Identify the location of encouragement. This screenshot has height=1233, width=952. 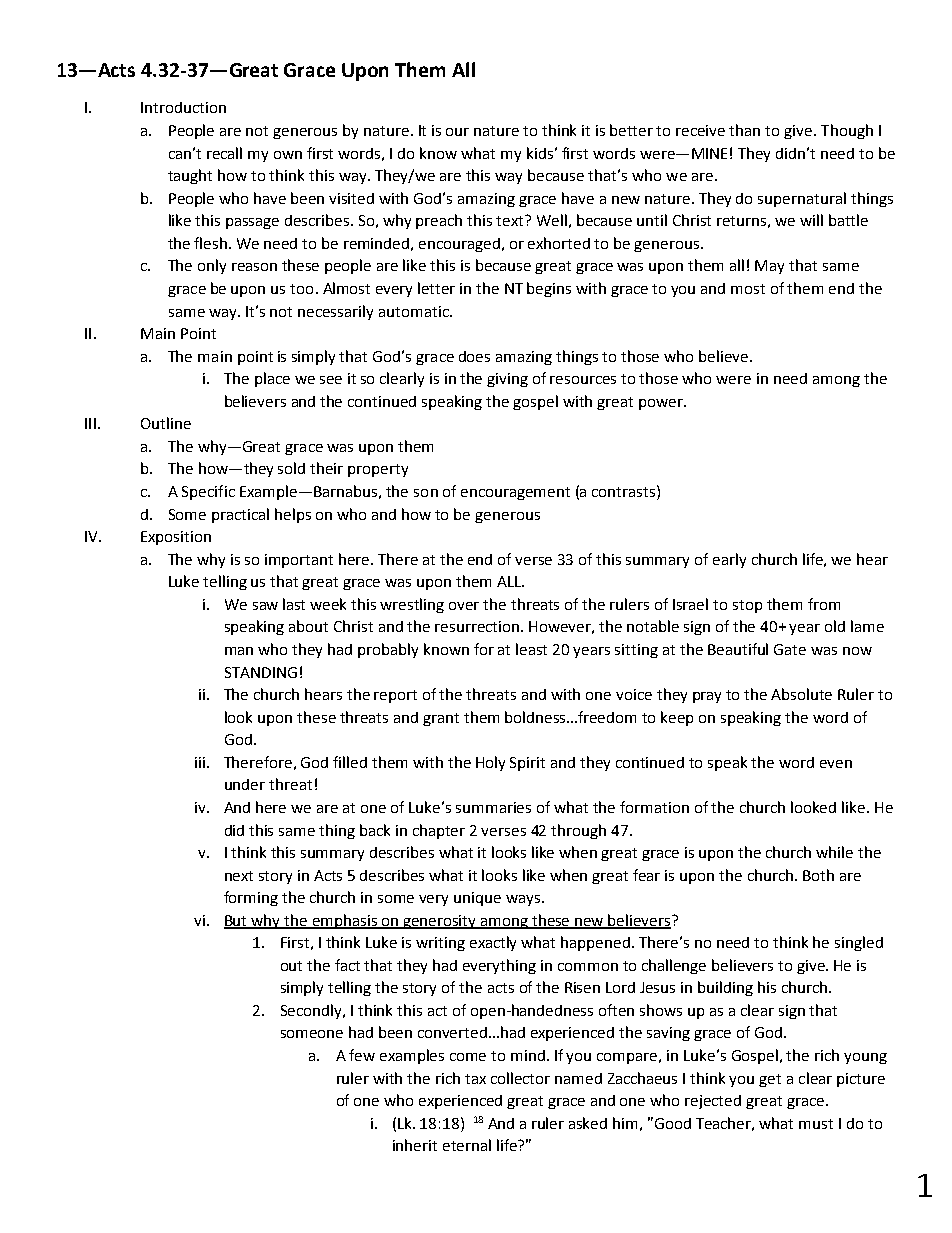
(515, 493).
